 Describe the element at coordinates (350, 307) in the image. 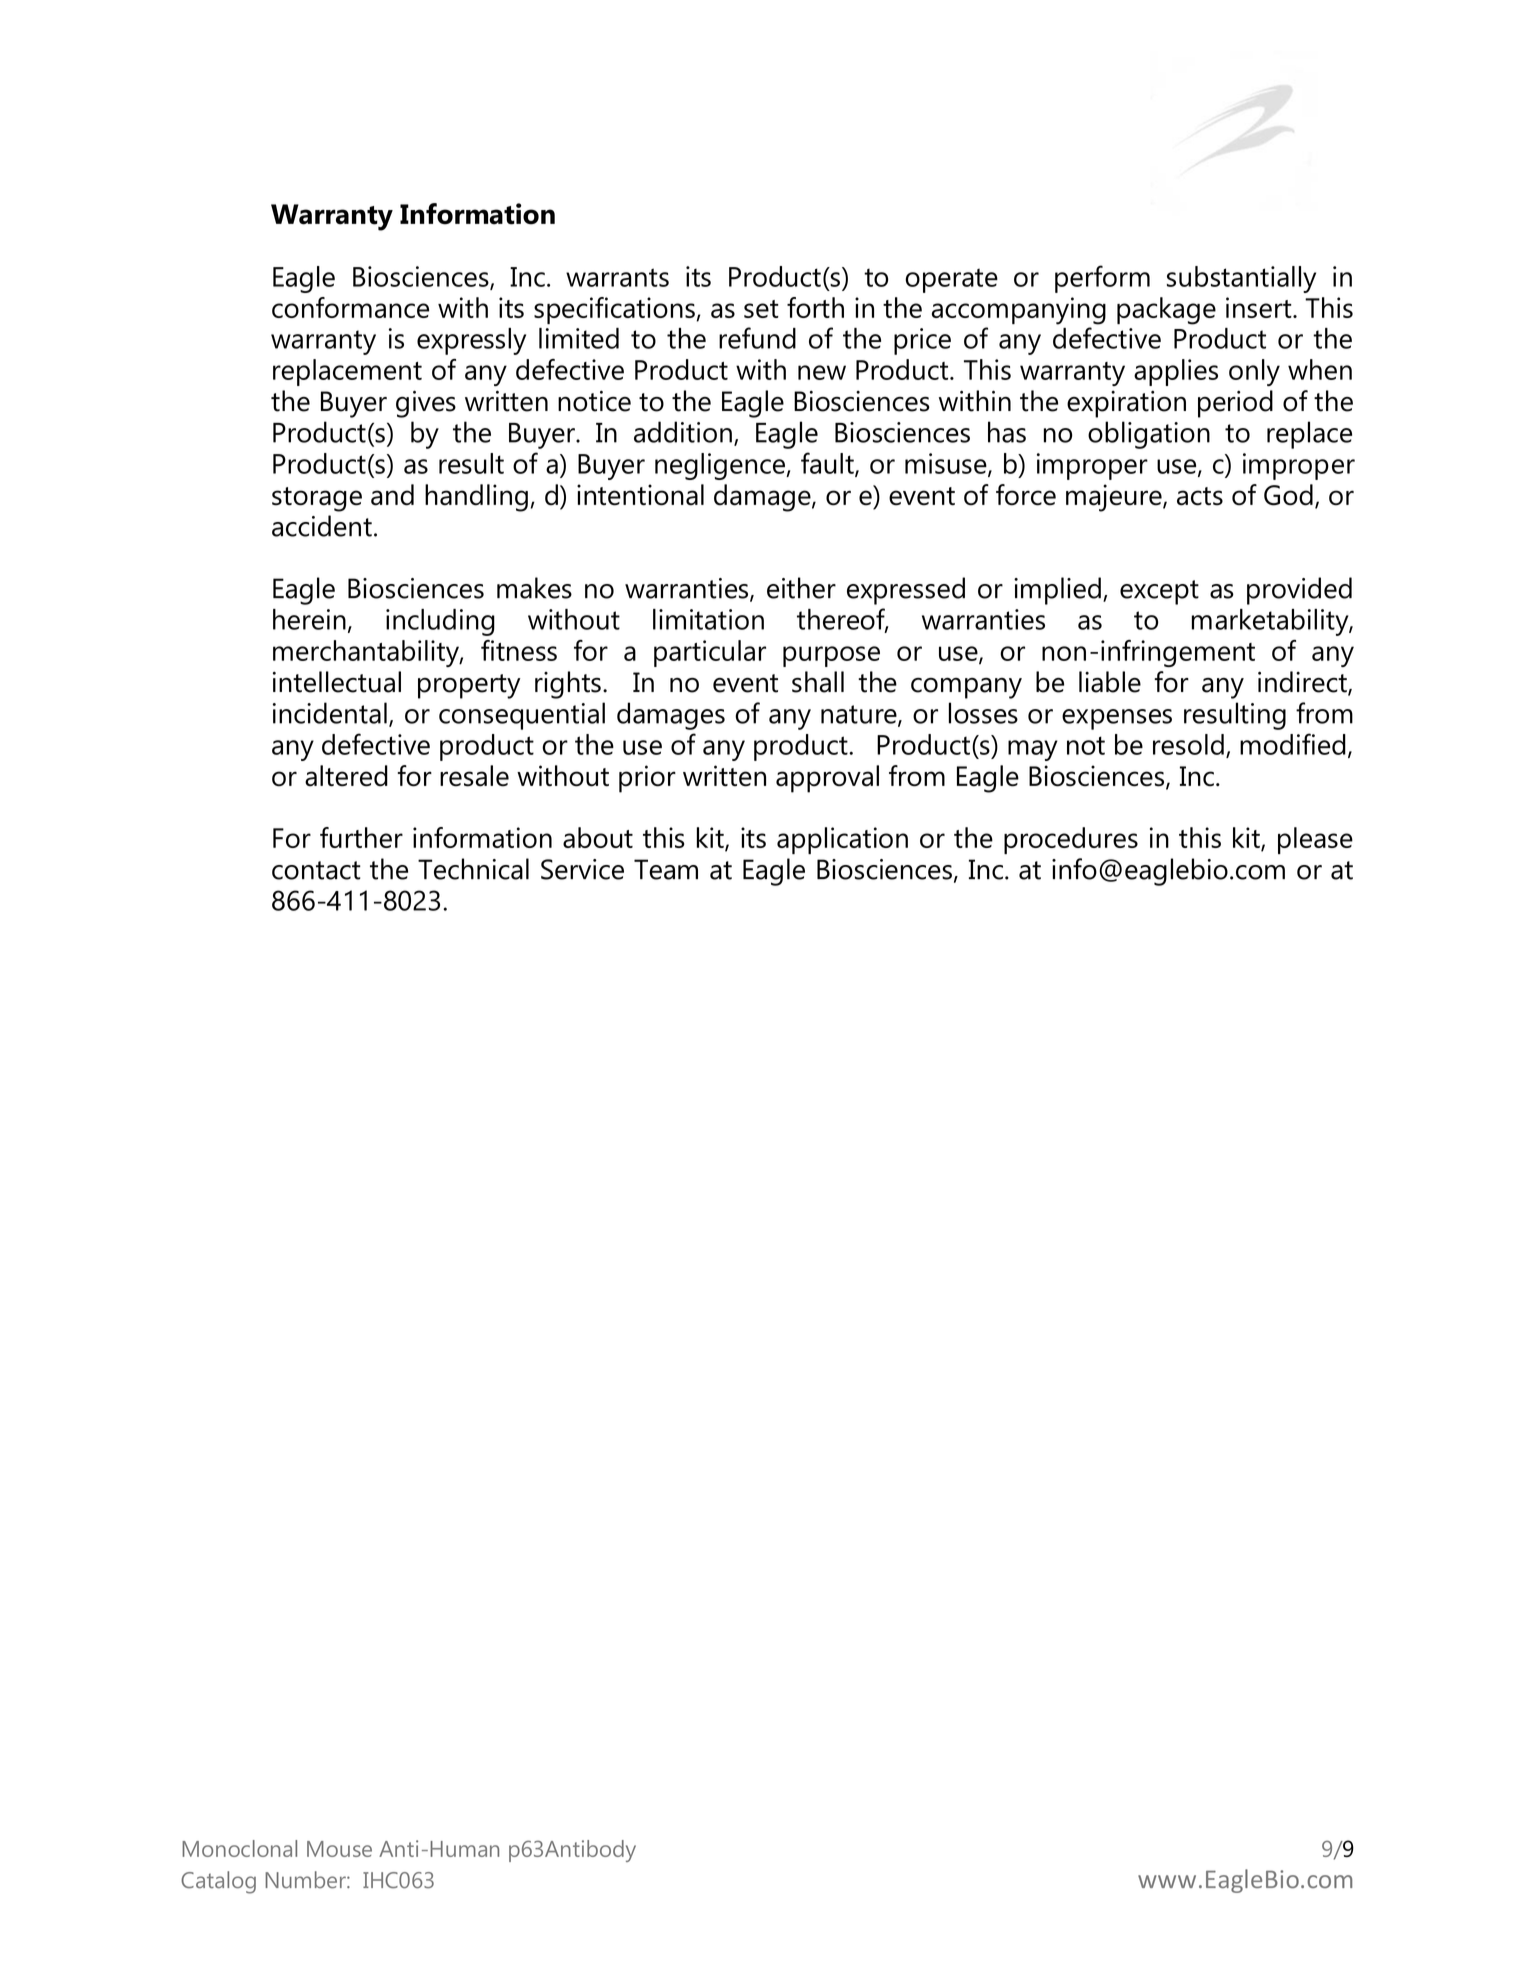

I see `conformance` at that location.
